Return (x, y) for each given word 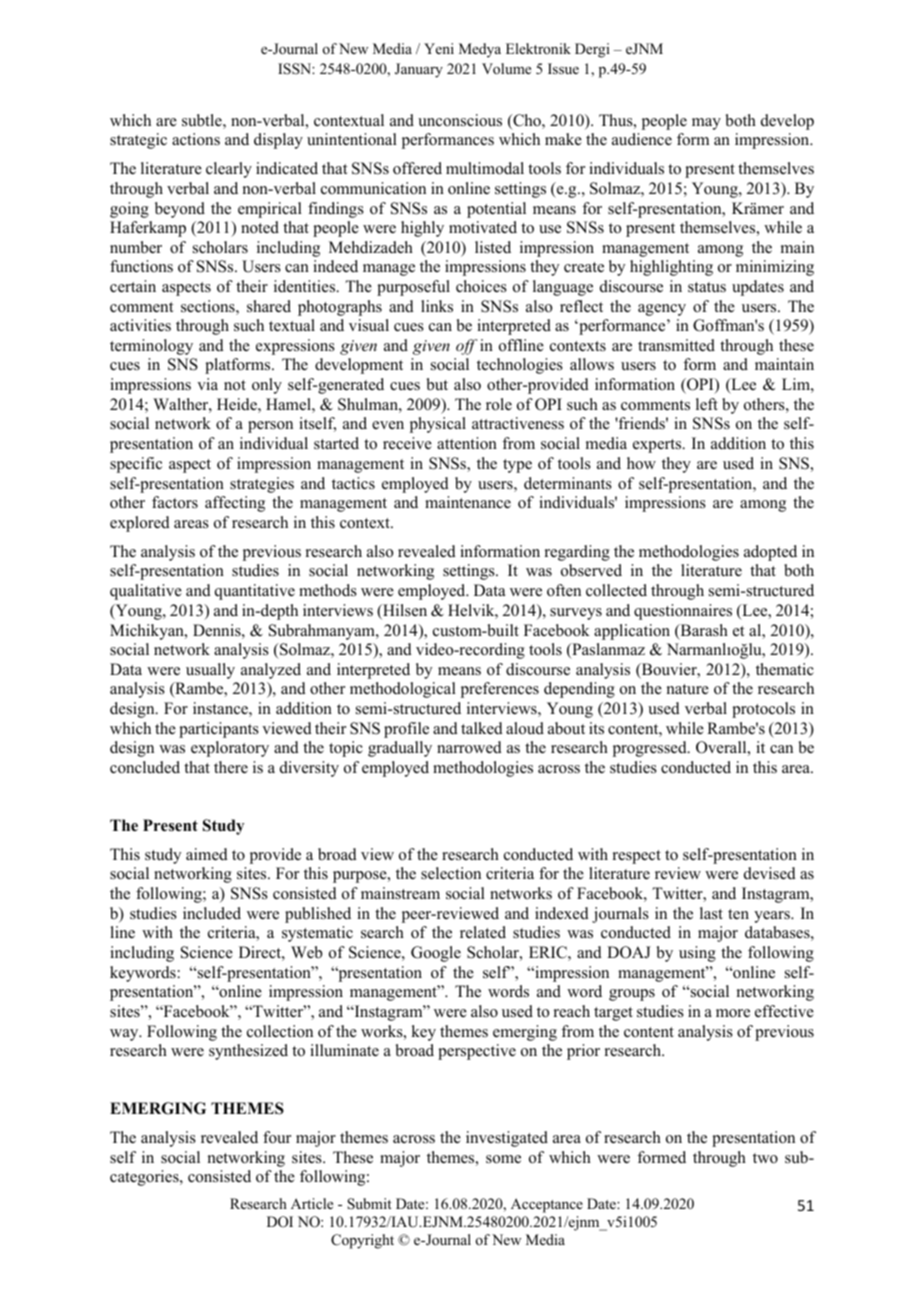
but (437, 384)
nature (688, 689)
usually (210, 671)
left (707, 404)
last (711, 913)
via (207, 384)
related (483, 932)
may (706, 124)
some (503, 1159)
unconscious (460, 120)
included (212, 913)
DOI (280, 1222)
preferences (500, 690)
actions (196, 139)
